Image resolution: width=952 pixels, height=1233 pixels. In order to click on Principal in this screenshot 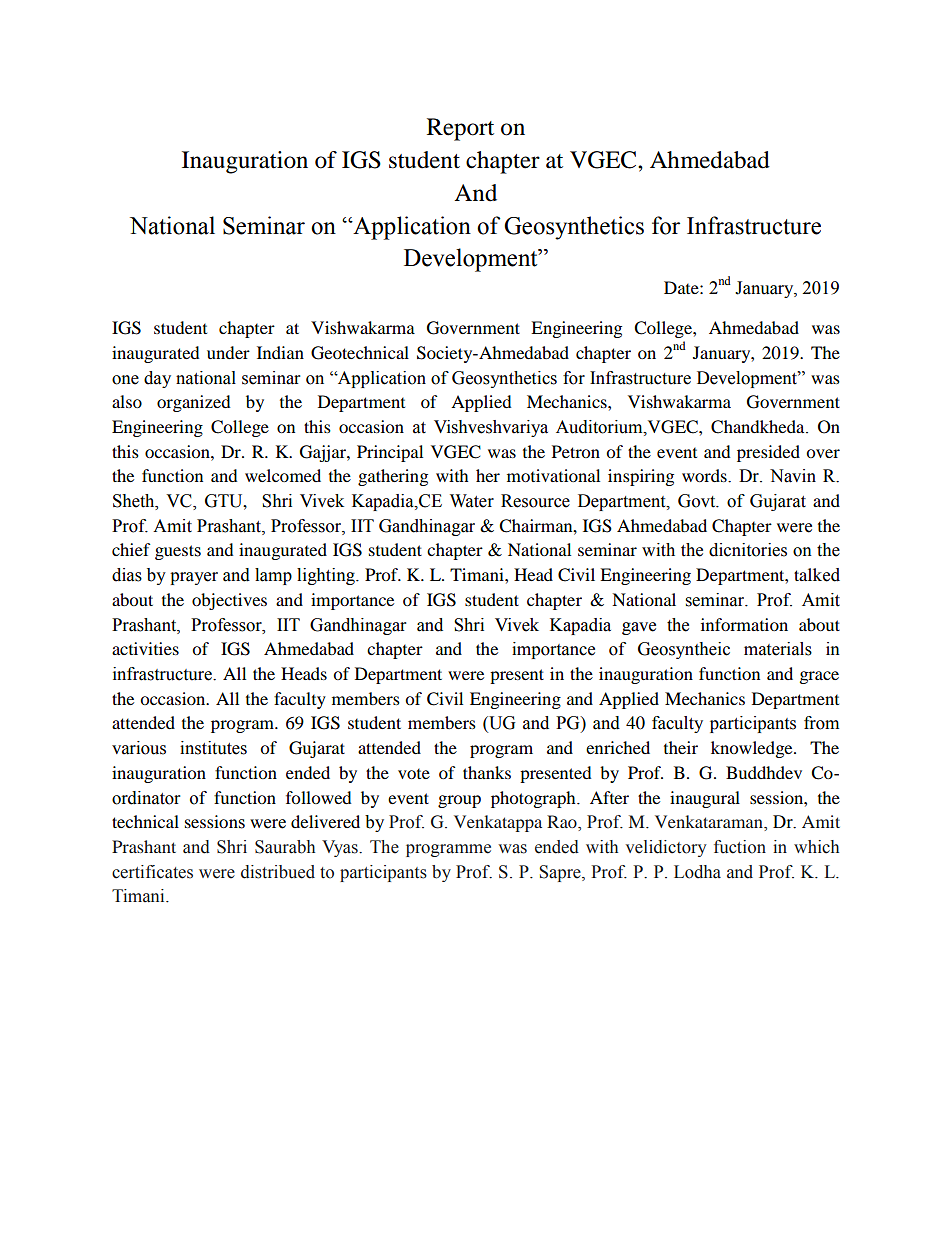, I will do `click(390, 453)`.
